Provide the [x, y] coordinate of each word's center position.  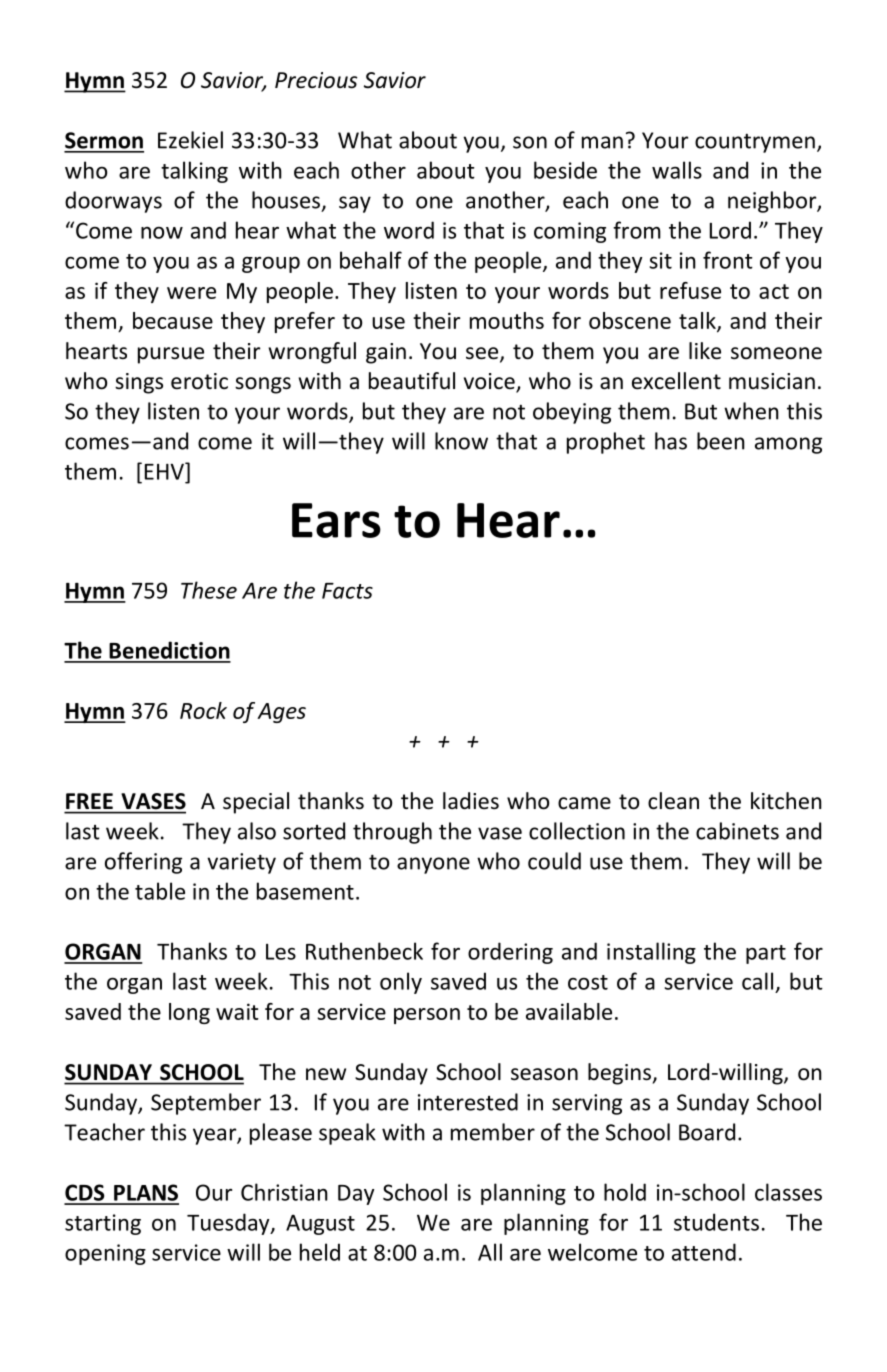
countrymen [755, 143]
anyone [433, 865]
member [493, 1132]
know [461, 441]
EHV [165, 471]
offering [143, 863]
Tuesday [229, 1224]
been [721, 441]
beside [565, 170]
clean [673, 801]
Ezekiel [190, 140]
